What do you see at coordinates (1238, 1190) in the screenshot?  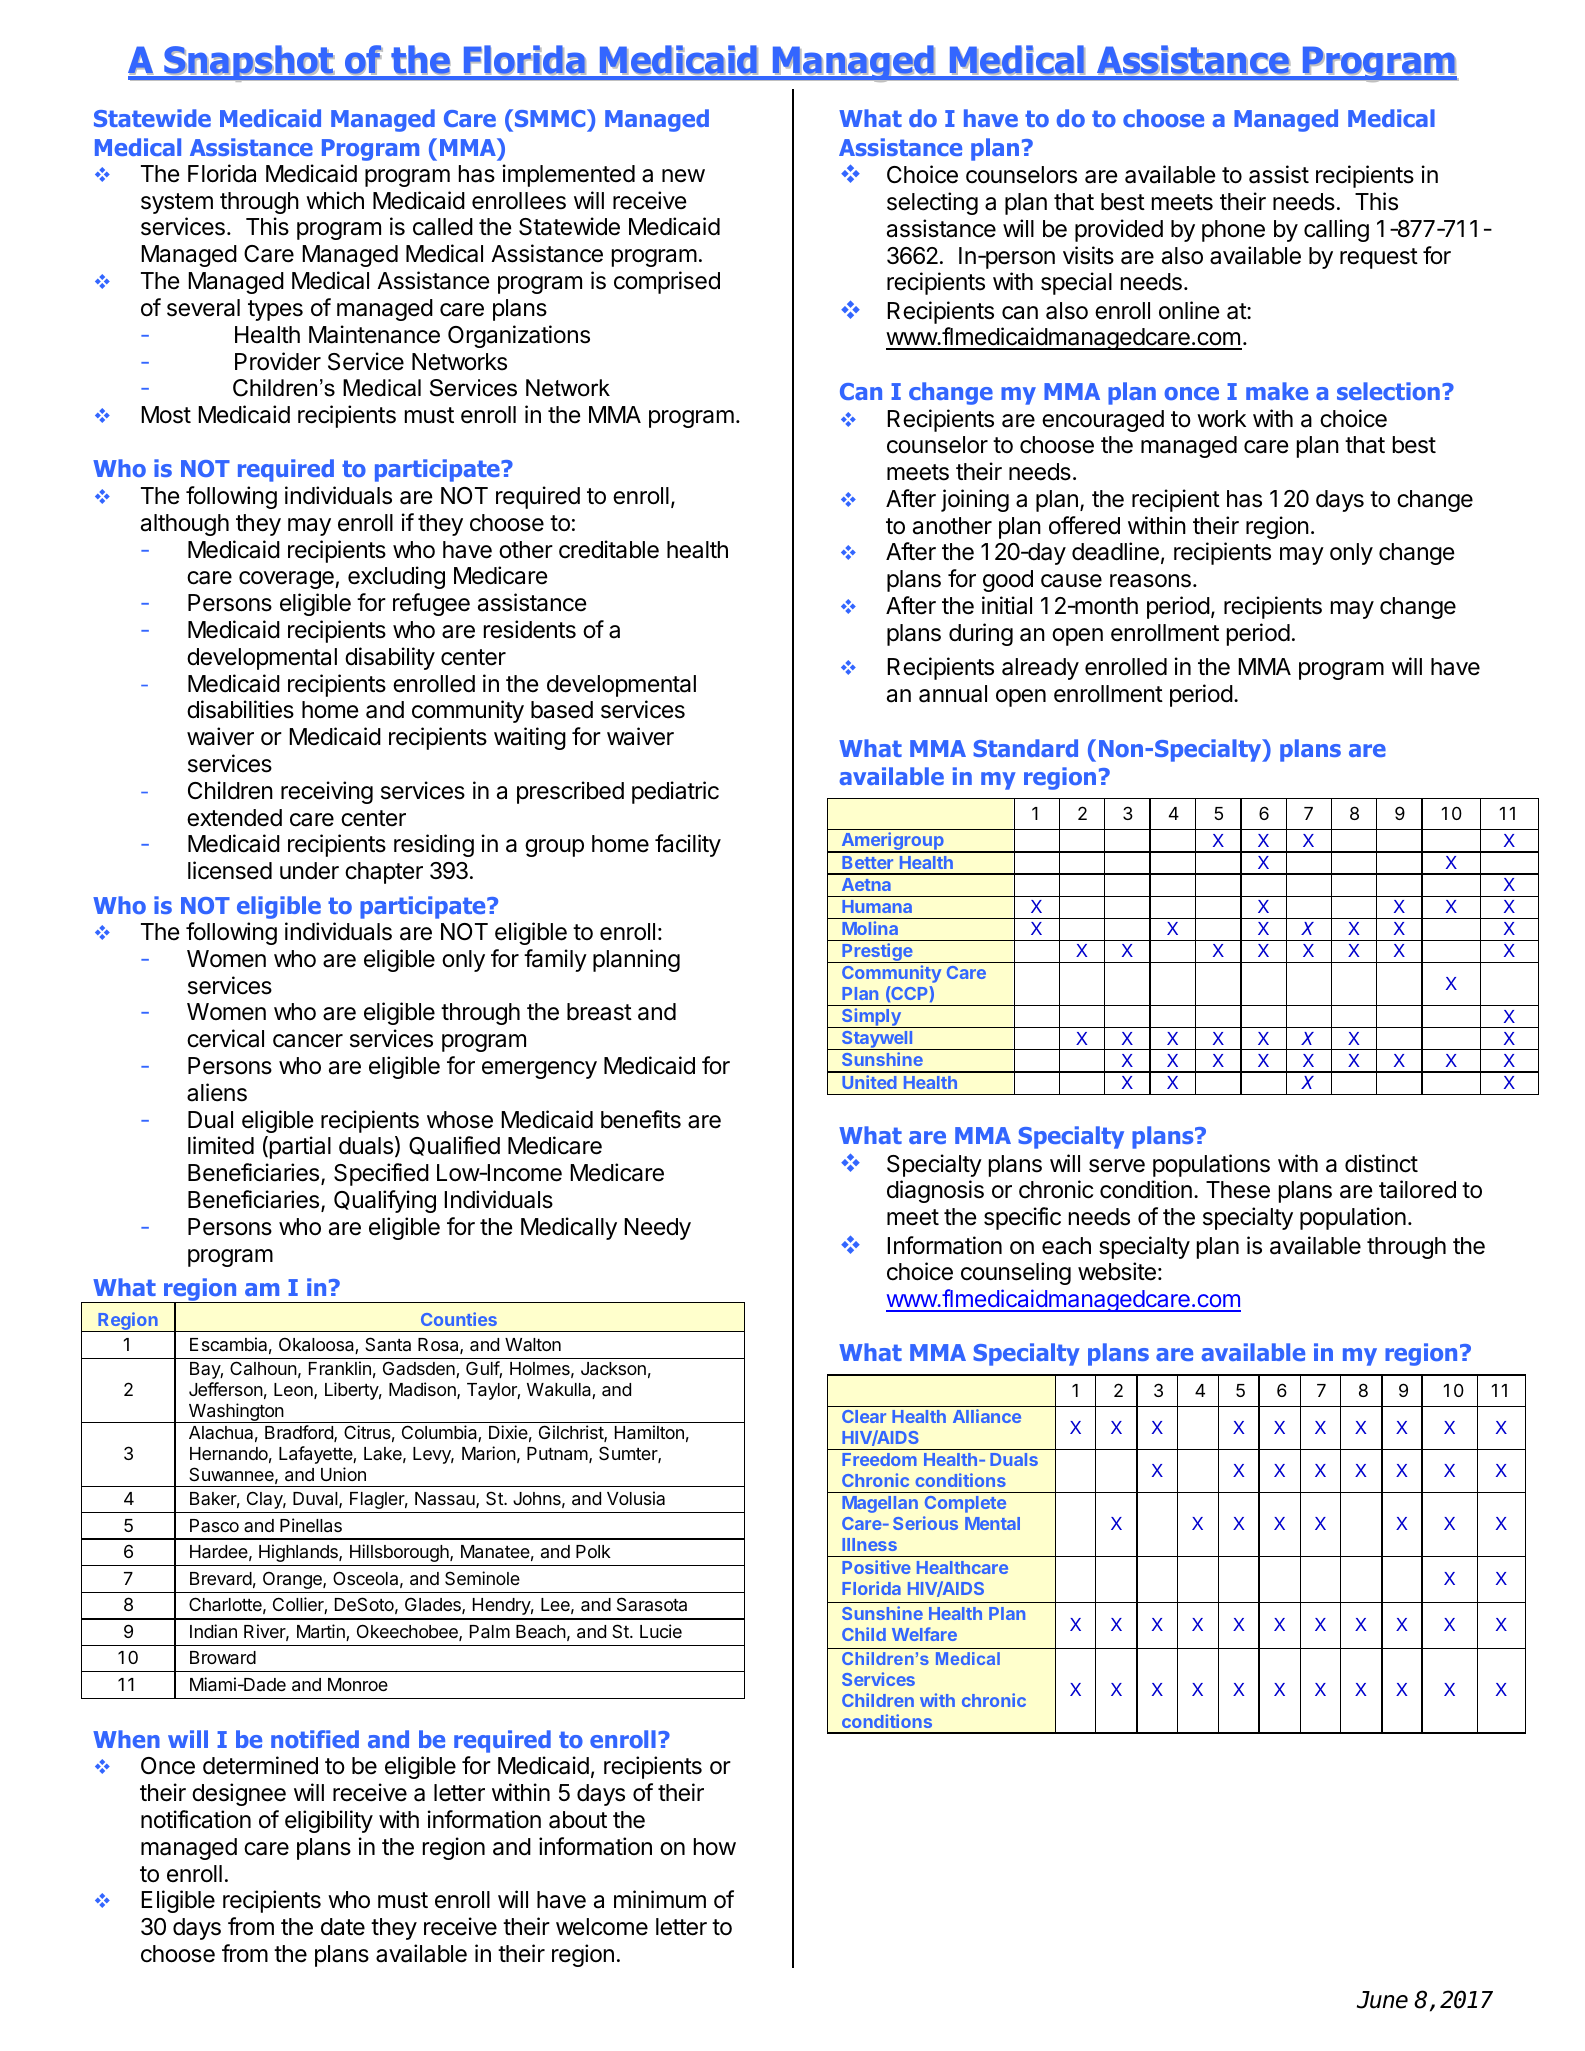 I see `These` at bounding box center [1238, 1190].
